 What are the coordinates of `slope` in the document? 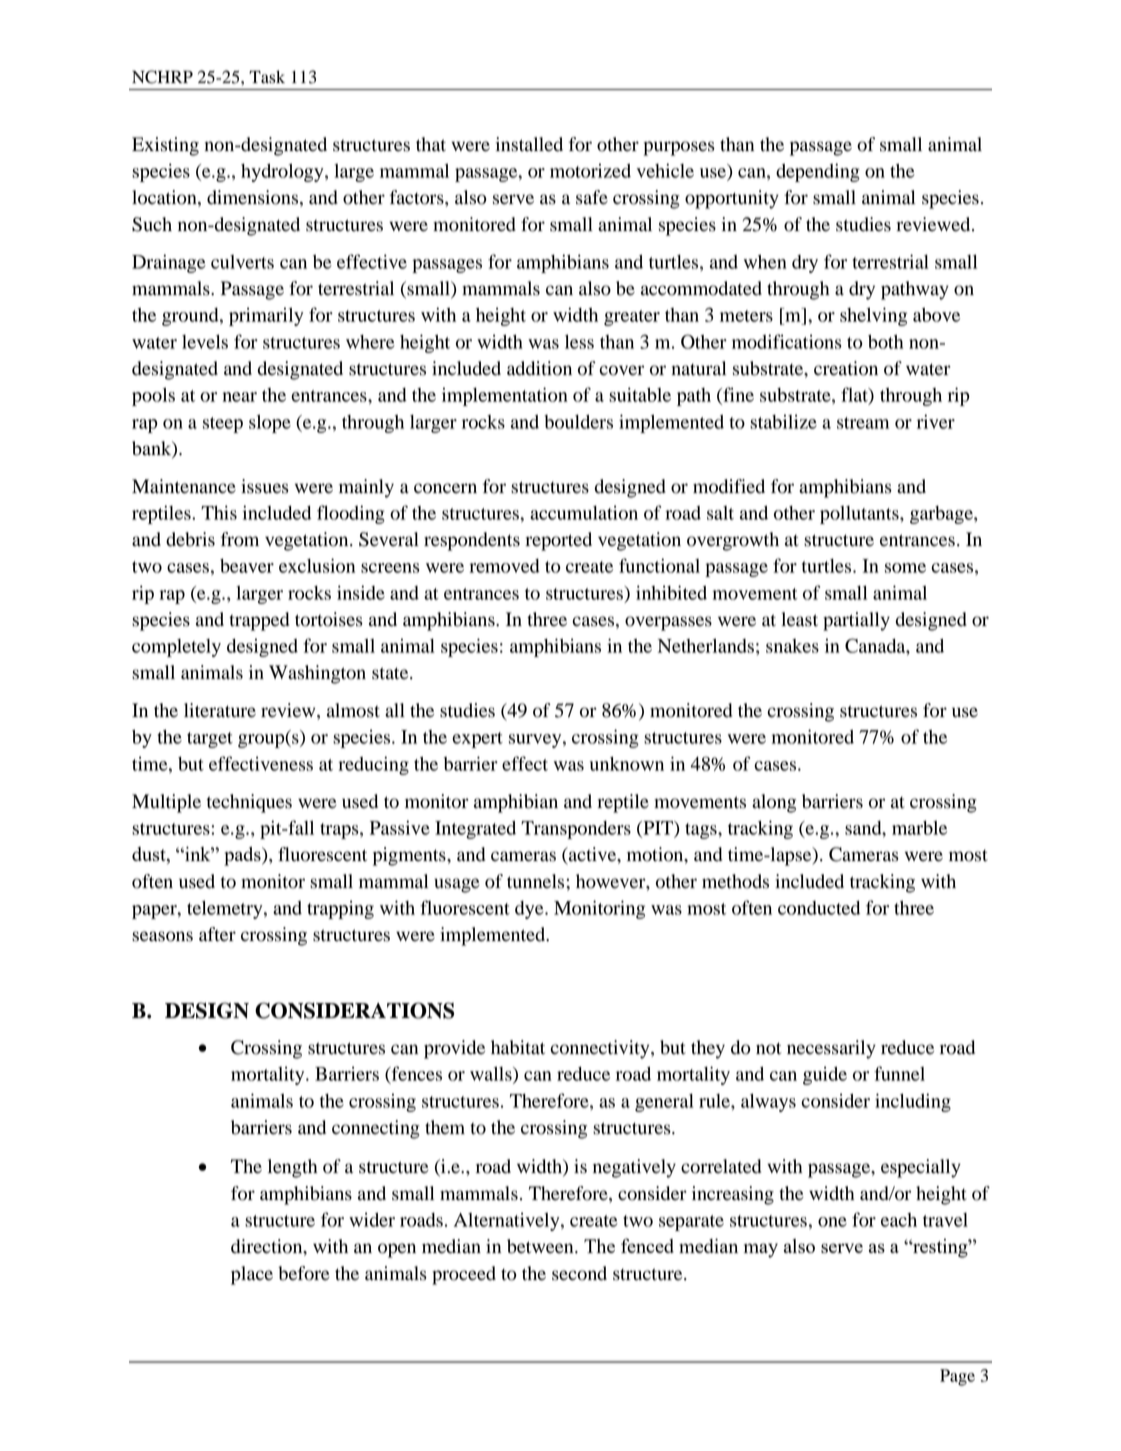 It's located at (270, 423).
